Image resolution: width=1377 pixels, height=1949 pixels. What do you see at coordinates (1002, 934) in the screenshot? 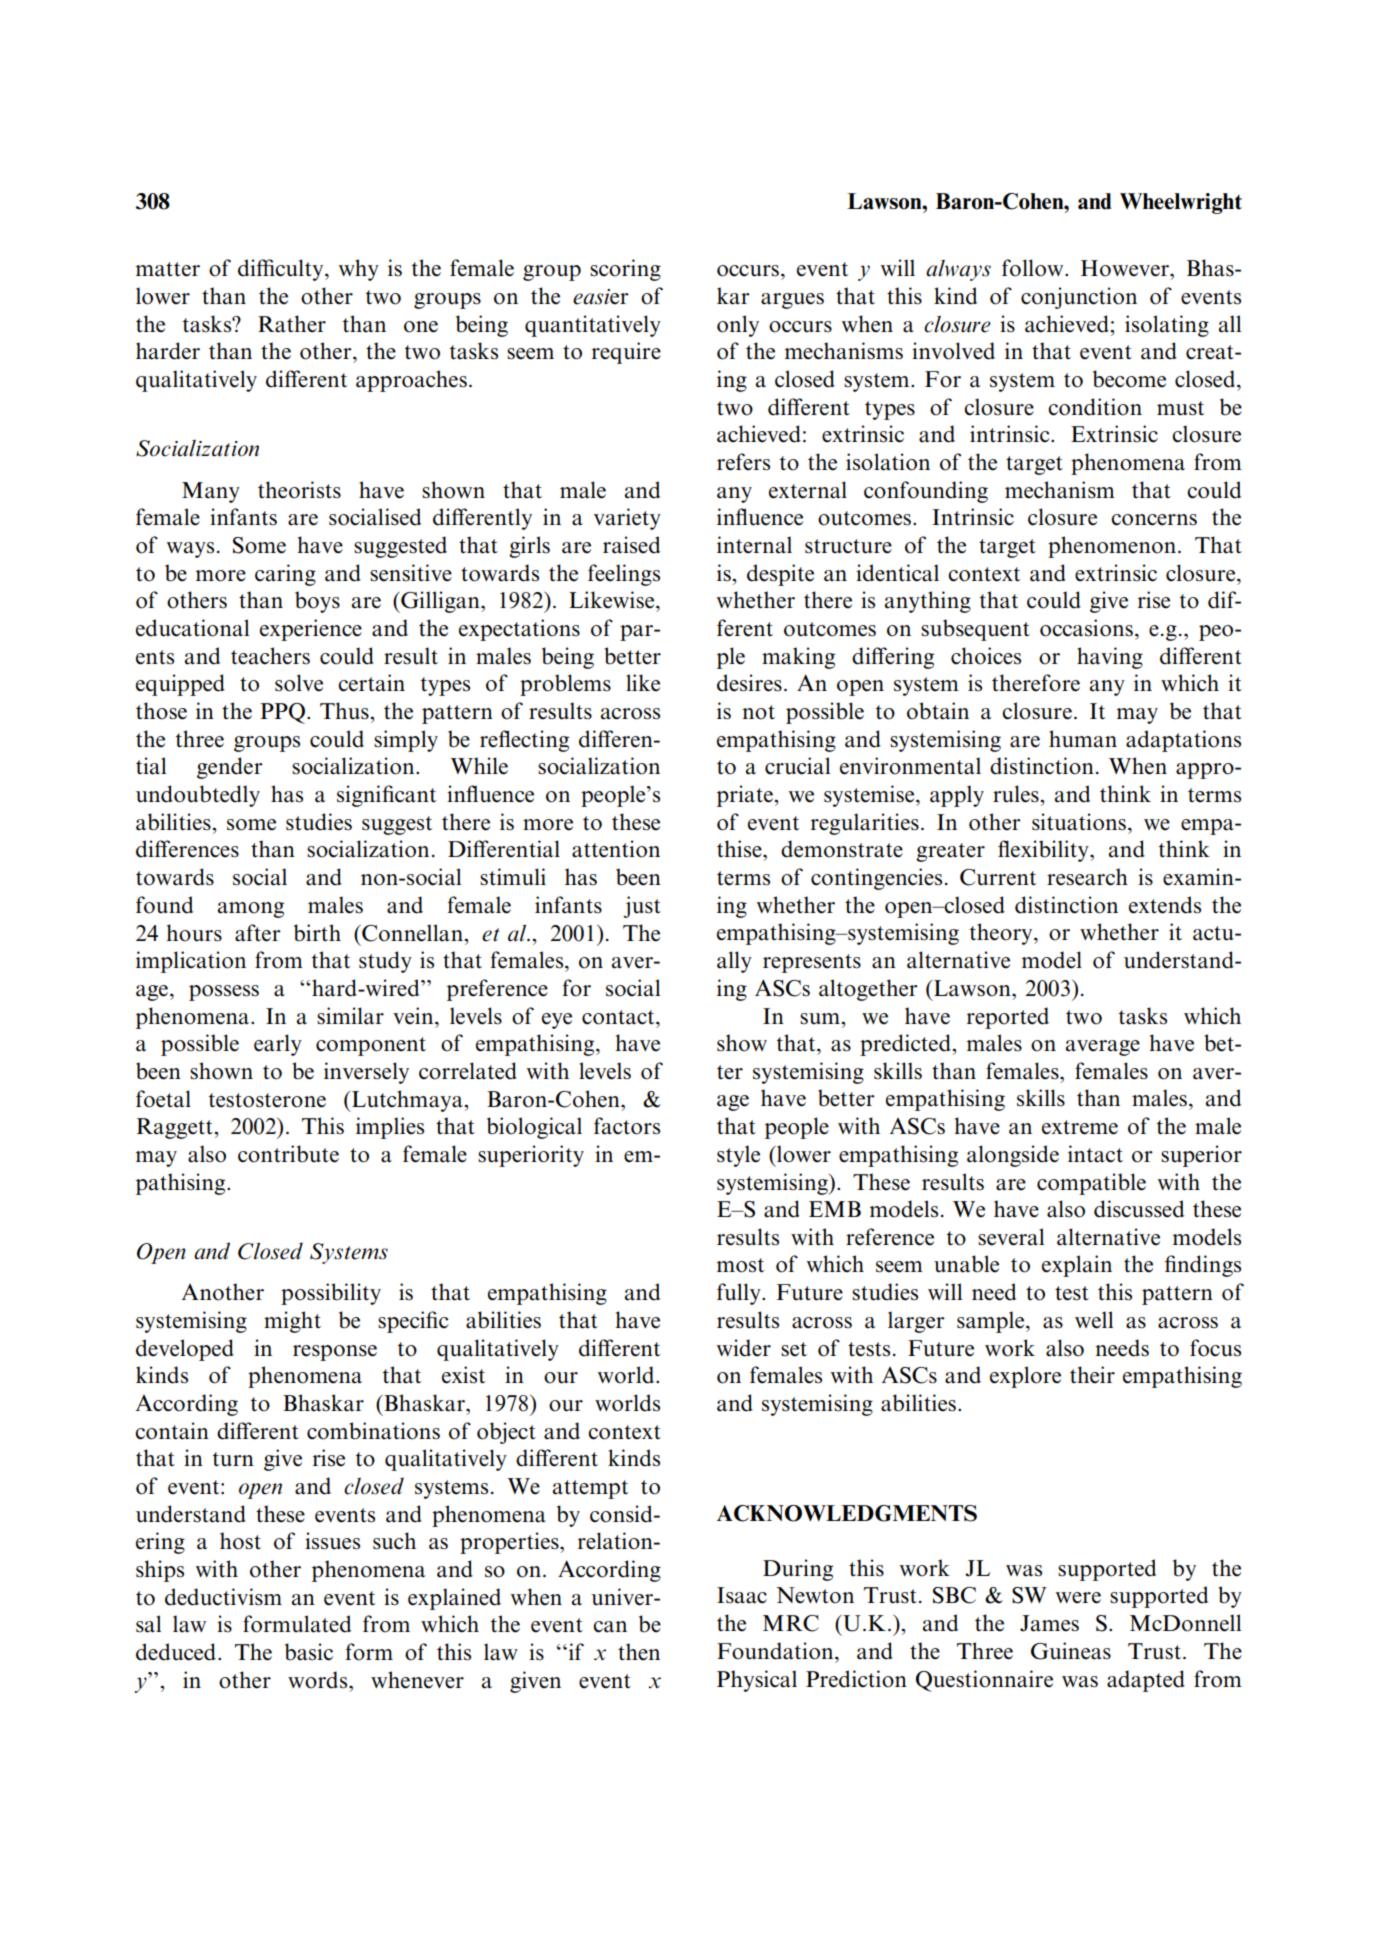
I see `theory` at bounding box center [1002, 934].
